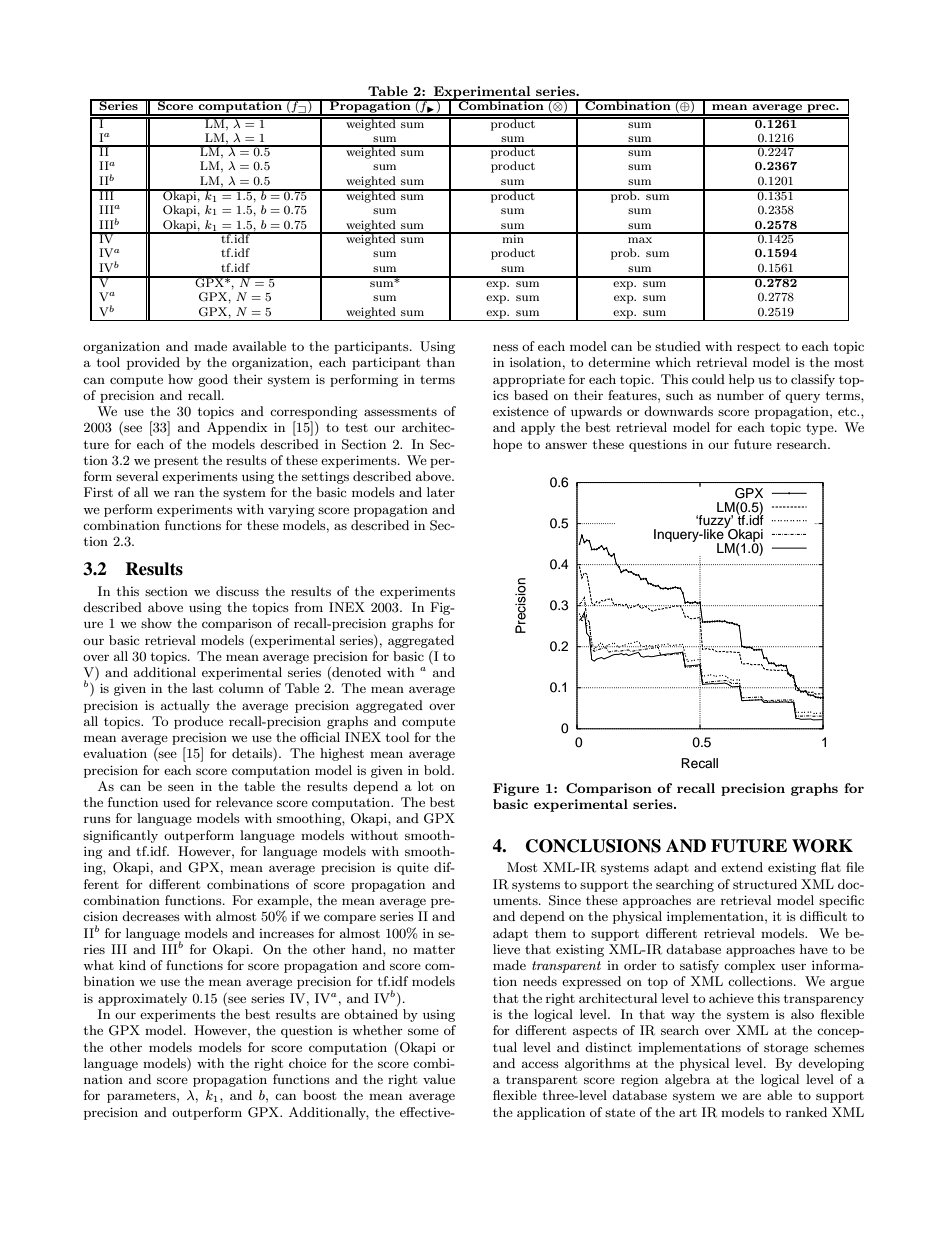 The image size is (952, 1233). What do you see at coordinates (806, 1112) in the screenshot?
I see `ranked` at bounding box center [806, 1112].
